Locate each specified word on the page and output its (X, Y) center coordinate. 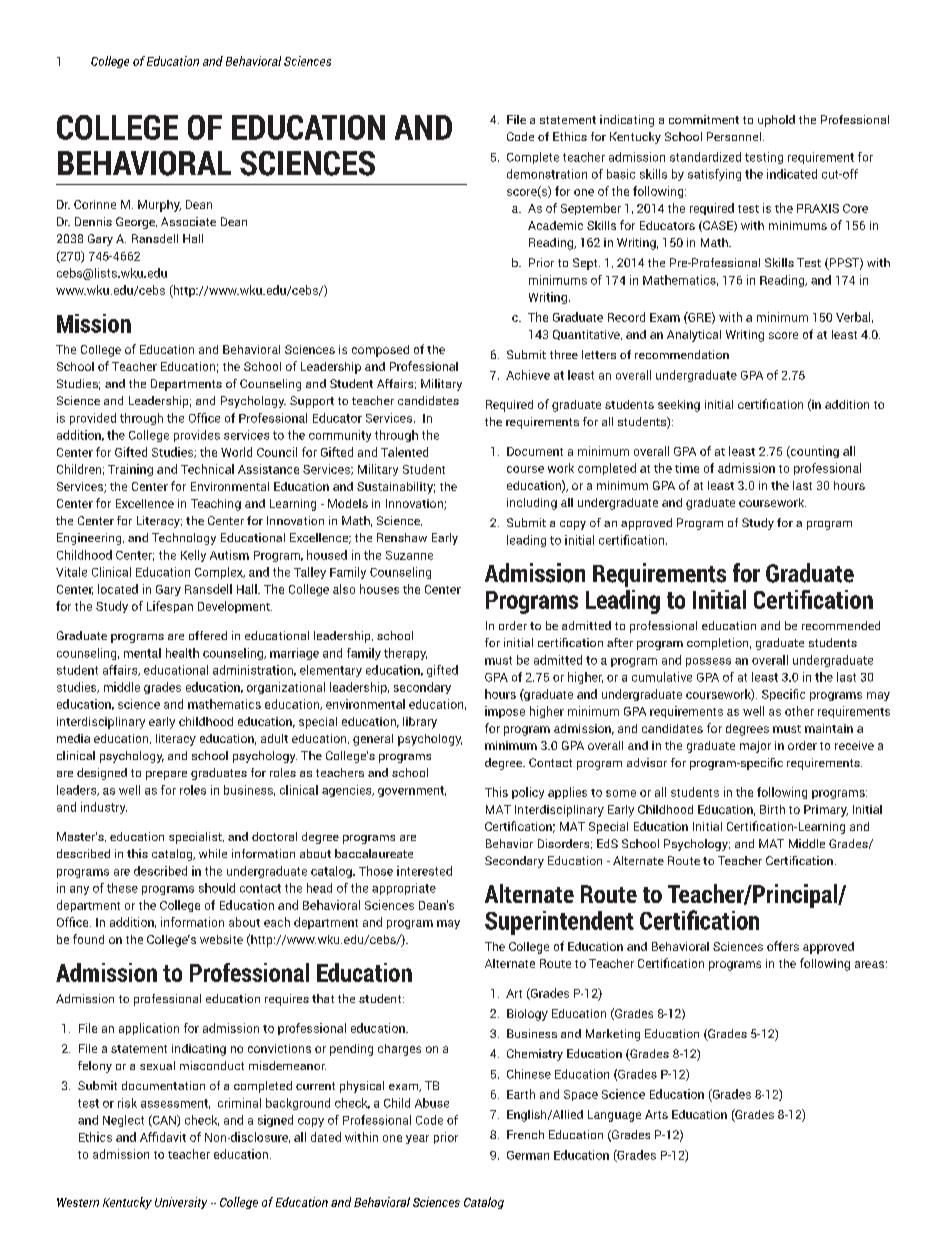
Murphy (159, 206)
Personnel (734, 136)
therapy (405, 654)
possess (708, 662)
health (182, 653)
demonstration (547, 174)
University (181, 1203)
